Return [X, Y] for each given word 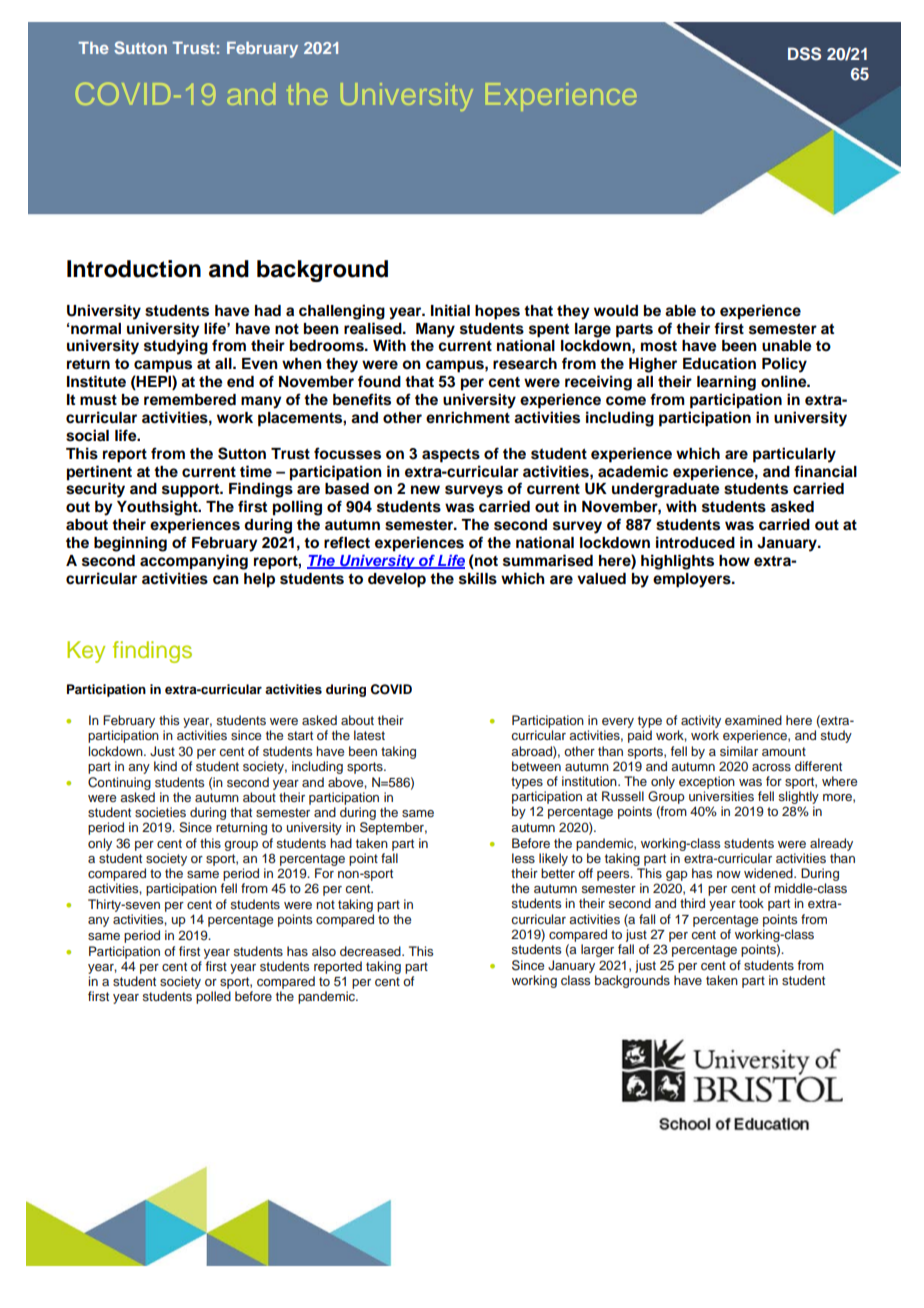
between [536, 766]
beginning [130, 544]
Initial [450, 310]
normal [96, 329]
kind [165, 766]
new [425, 490]
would [616, 311]
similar [739, 751]
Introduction [134, 269]
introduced [695, 542]
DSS [804, 54]
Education [719, 363]
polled [213, 997]
